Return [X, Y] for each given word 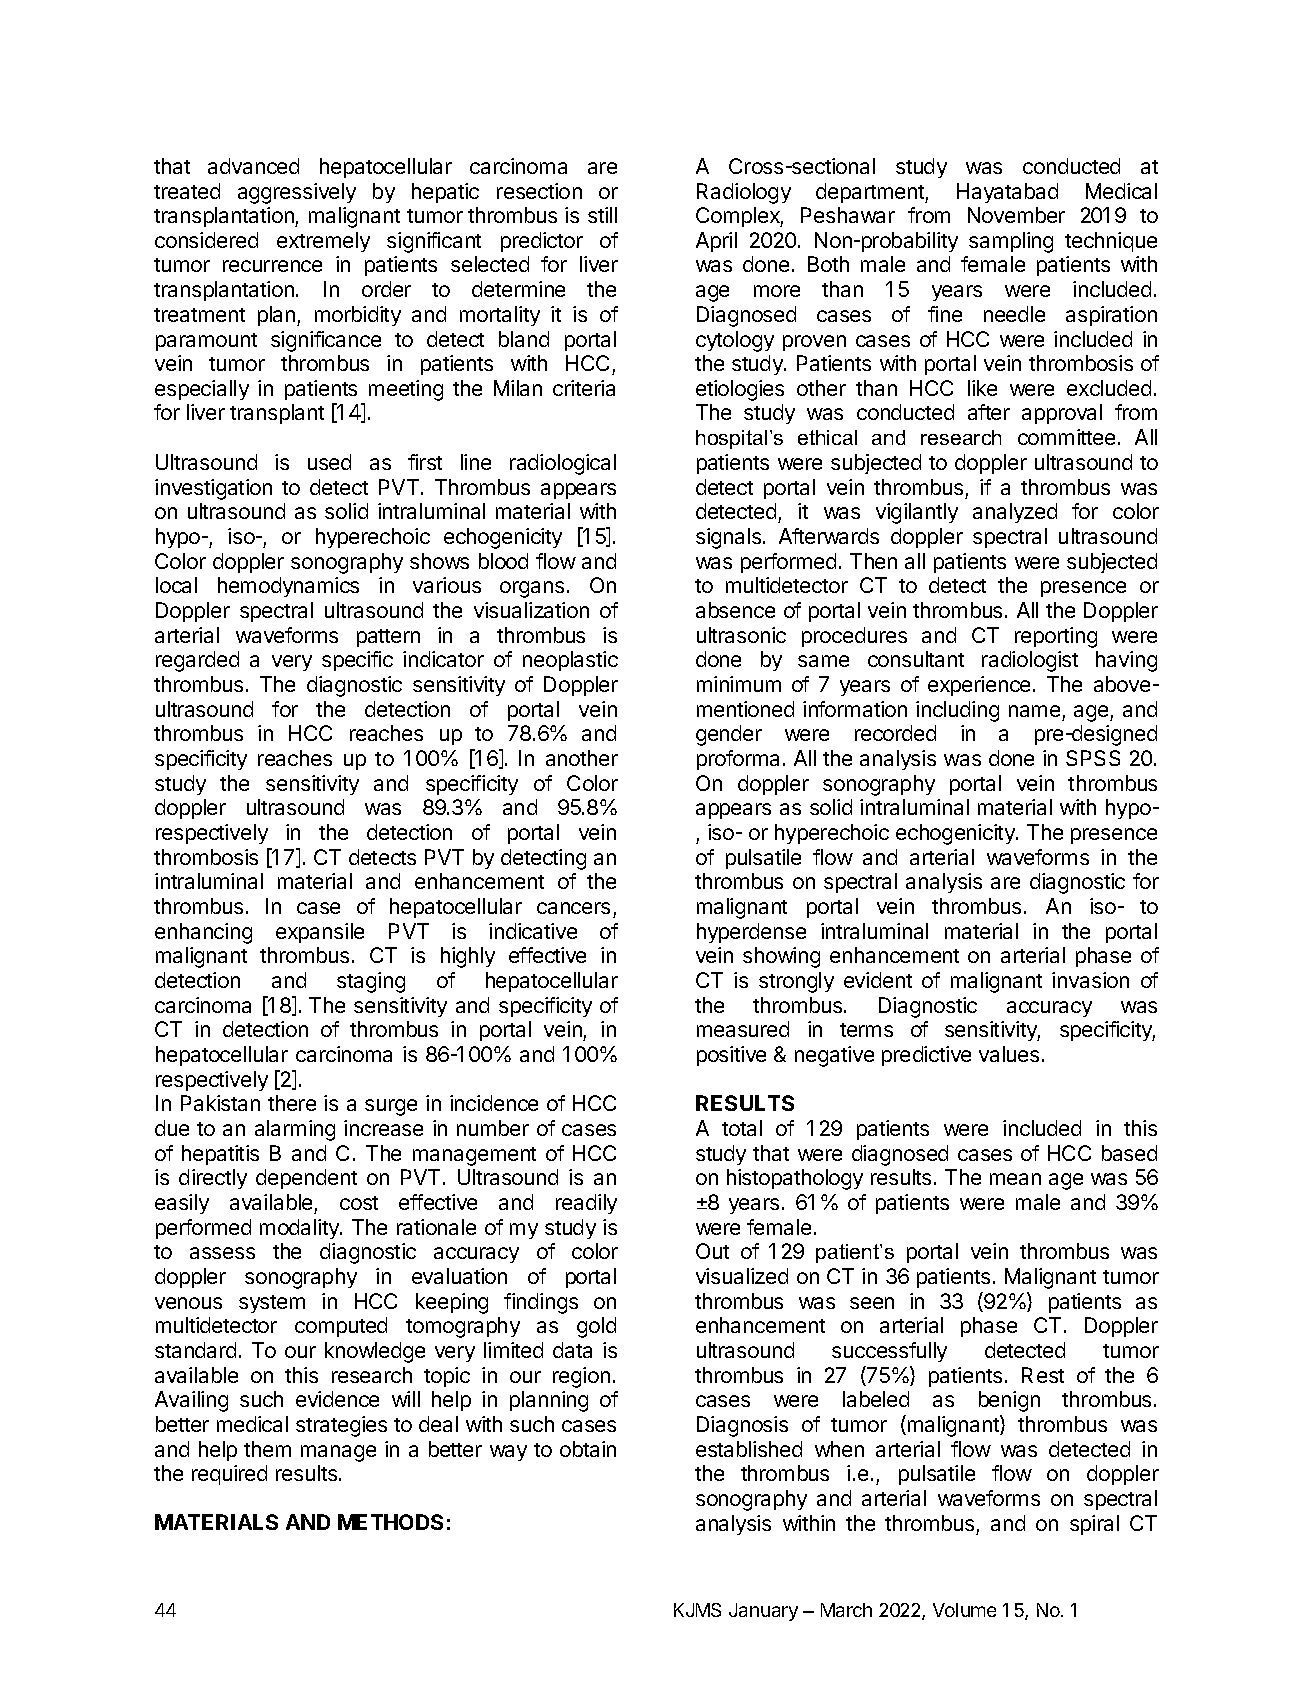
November [1016, 215]
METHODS [390, 1522]
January [763, 1612]
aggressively [297, 193]
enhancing [203, 933]
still [602, 215]
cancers [573, 908]
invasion [1090, 980]
